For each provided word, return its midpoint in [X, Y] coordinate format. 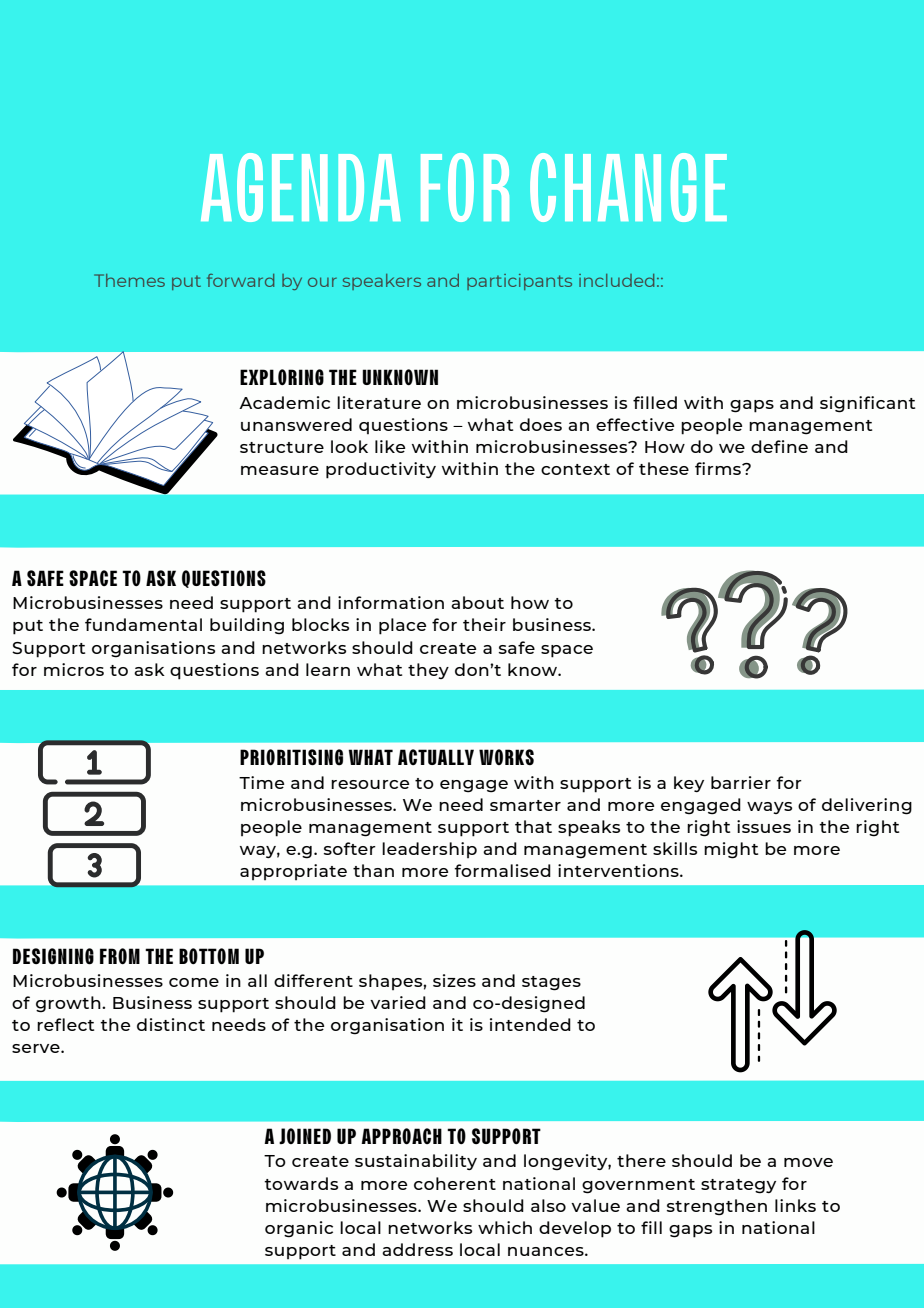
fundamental [143, 624]
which [505, 1227]
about [477, 602]
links [795, 1205]
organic [299, 1229]
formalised [502, 870]
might [731, 850]
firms [719, 468]
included [616, 280]
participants [519, 282]
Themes [129, 280]
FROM [120, 956]
